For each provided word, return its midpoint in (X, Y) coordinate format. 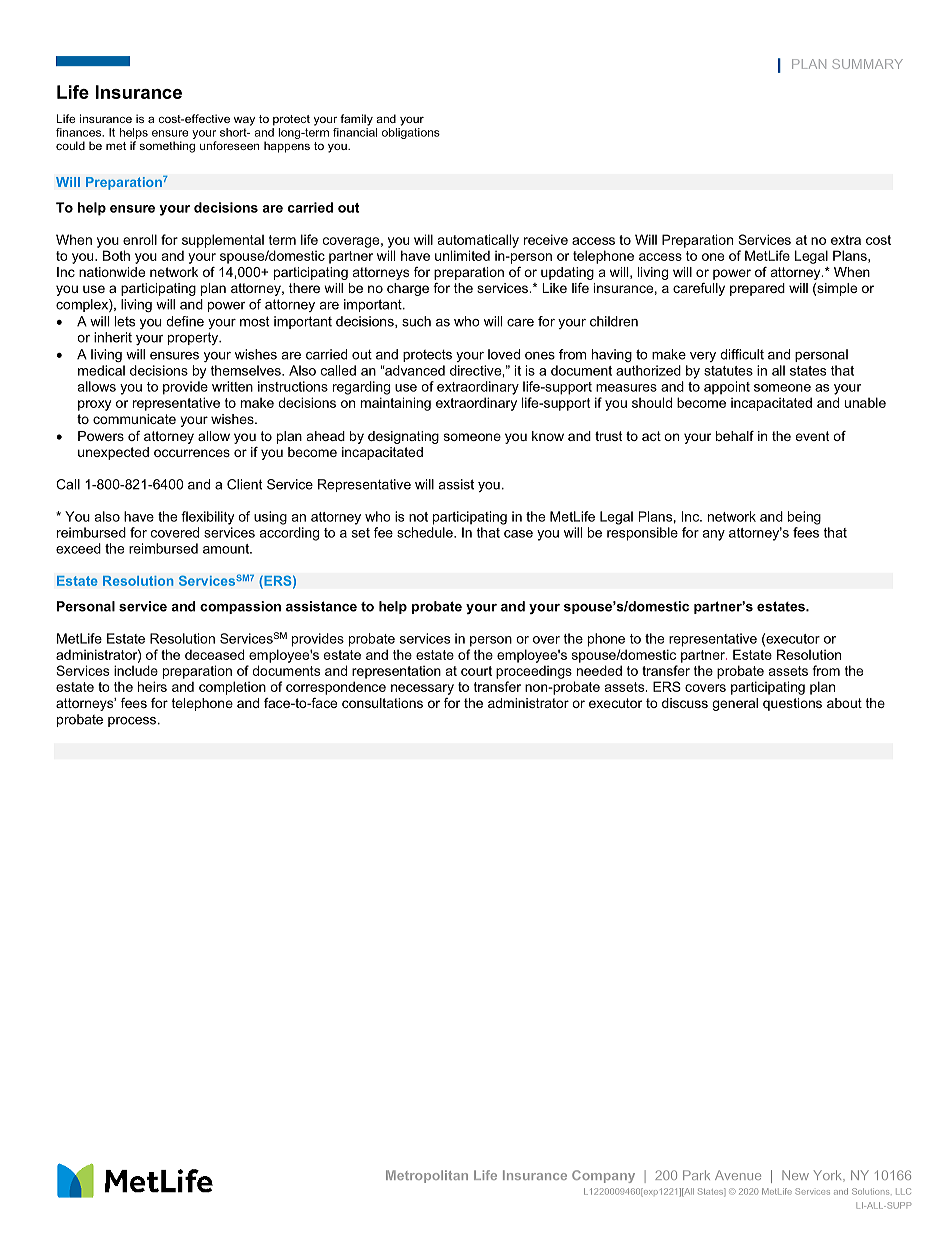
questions (792, 704)
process (132, 722)
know (548, 436)
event (812, 436)
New (795, 1175)
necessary (422, 689)
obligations (411, 133)
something (167, 147)
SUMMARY (867, 64)
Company (603, 1176)
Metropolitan (427, 1176)
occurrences (192, 453)
